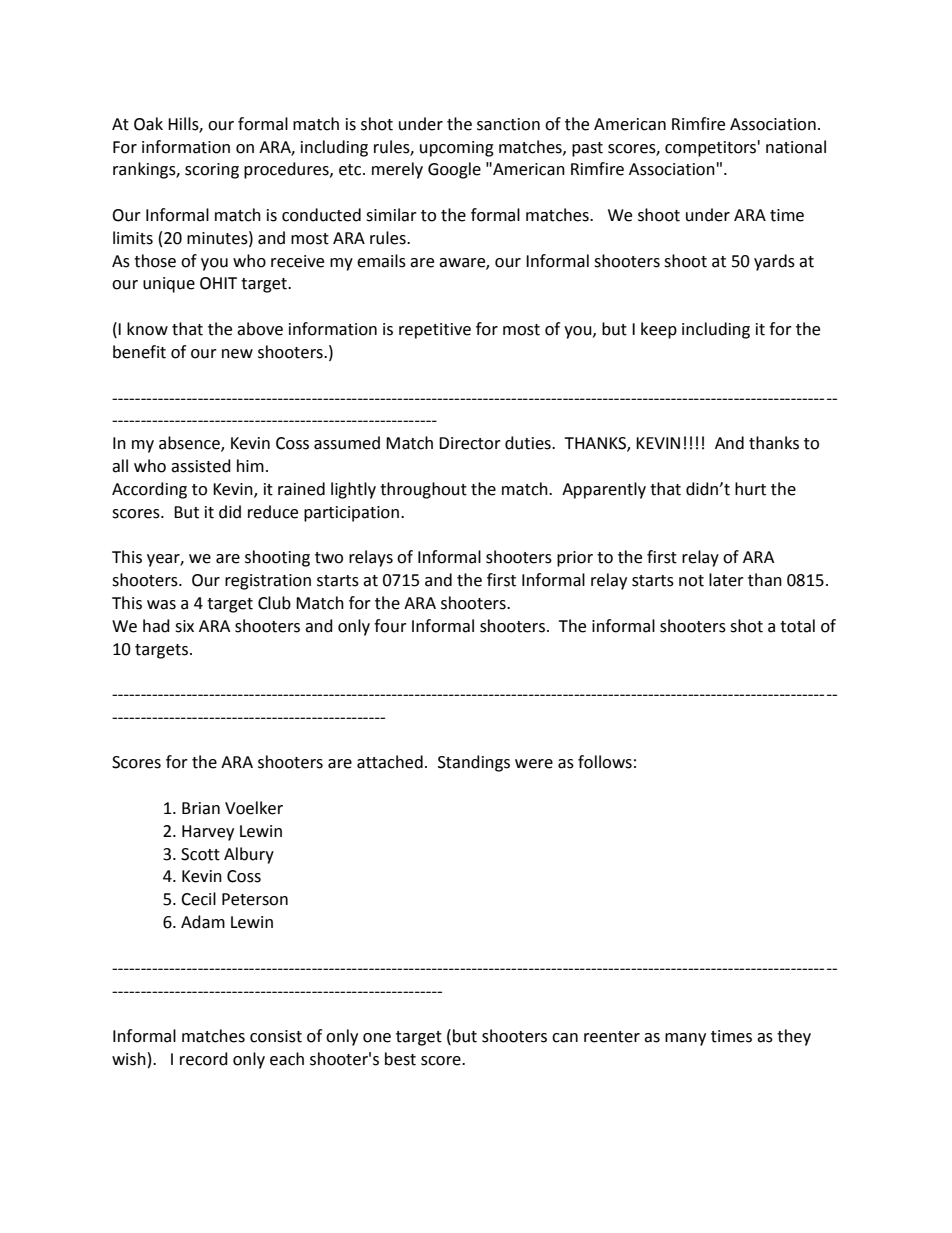  What do you see at coordinates (212, 171) in the document?
I see `scoring` at bounding box center [212, 171].
